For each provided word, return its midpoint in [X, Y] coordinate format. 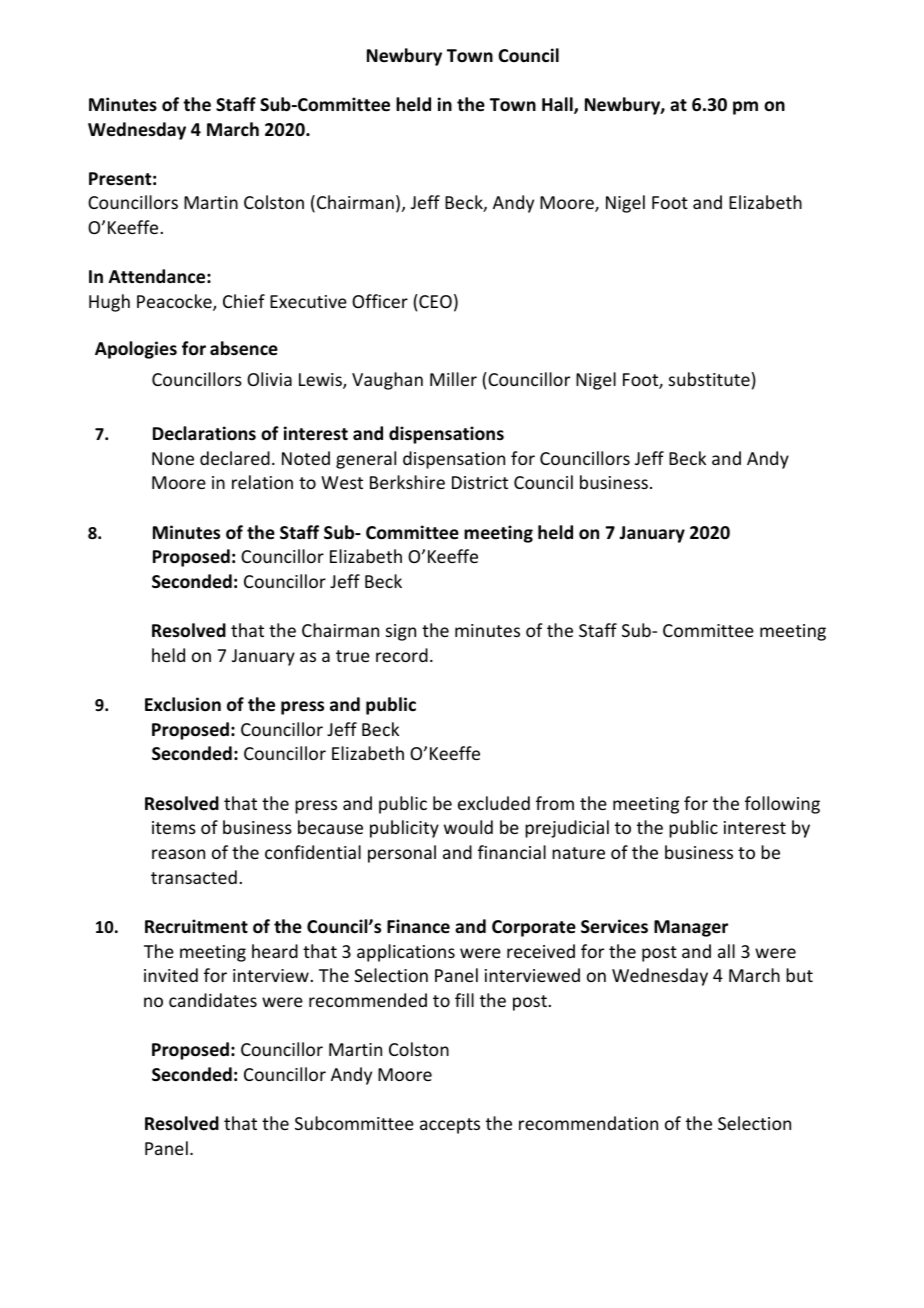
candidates [213, 1000]
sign [401, 632]
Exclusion [183, 704]
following [782, 805]
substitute [709, 379]
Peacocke [175, 302]
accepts [450, 1126]
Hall [558, 105]
